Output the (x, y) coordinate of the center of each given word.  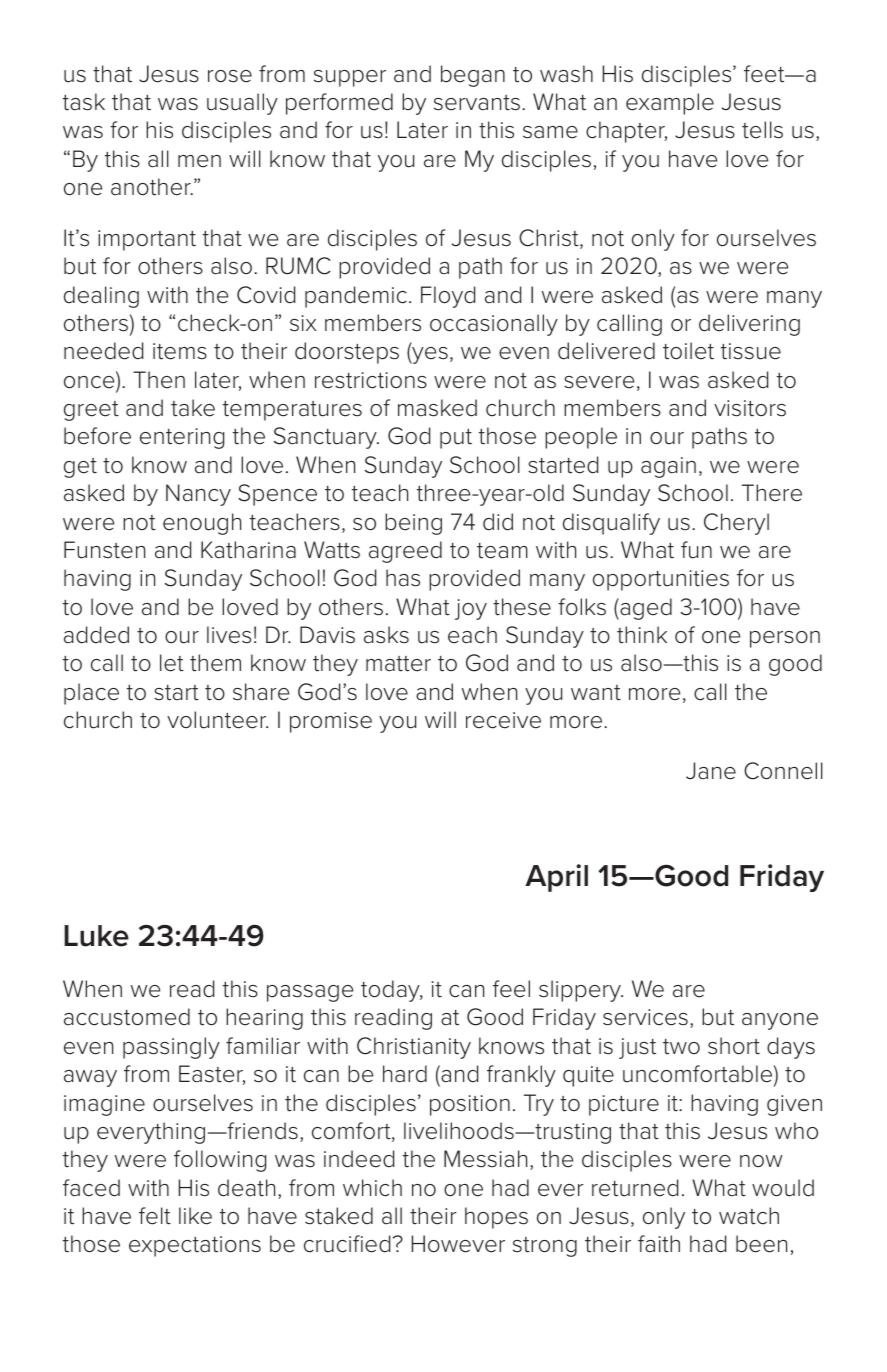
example (670, 104)
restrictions (371, 380)
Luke (96, 936)
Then (159, 380)
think (642, 635)
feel (511, 989)
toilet (688, 351)
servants (477, 103)
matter (398, 664)
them (215, 663)
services (645, 1017)
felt (155, 1216)
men (199, 161)
